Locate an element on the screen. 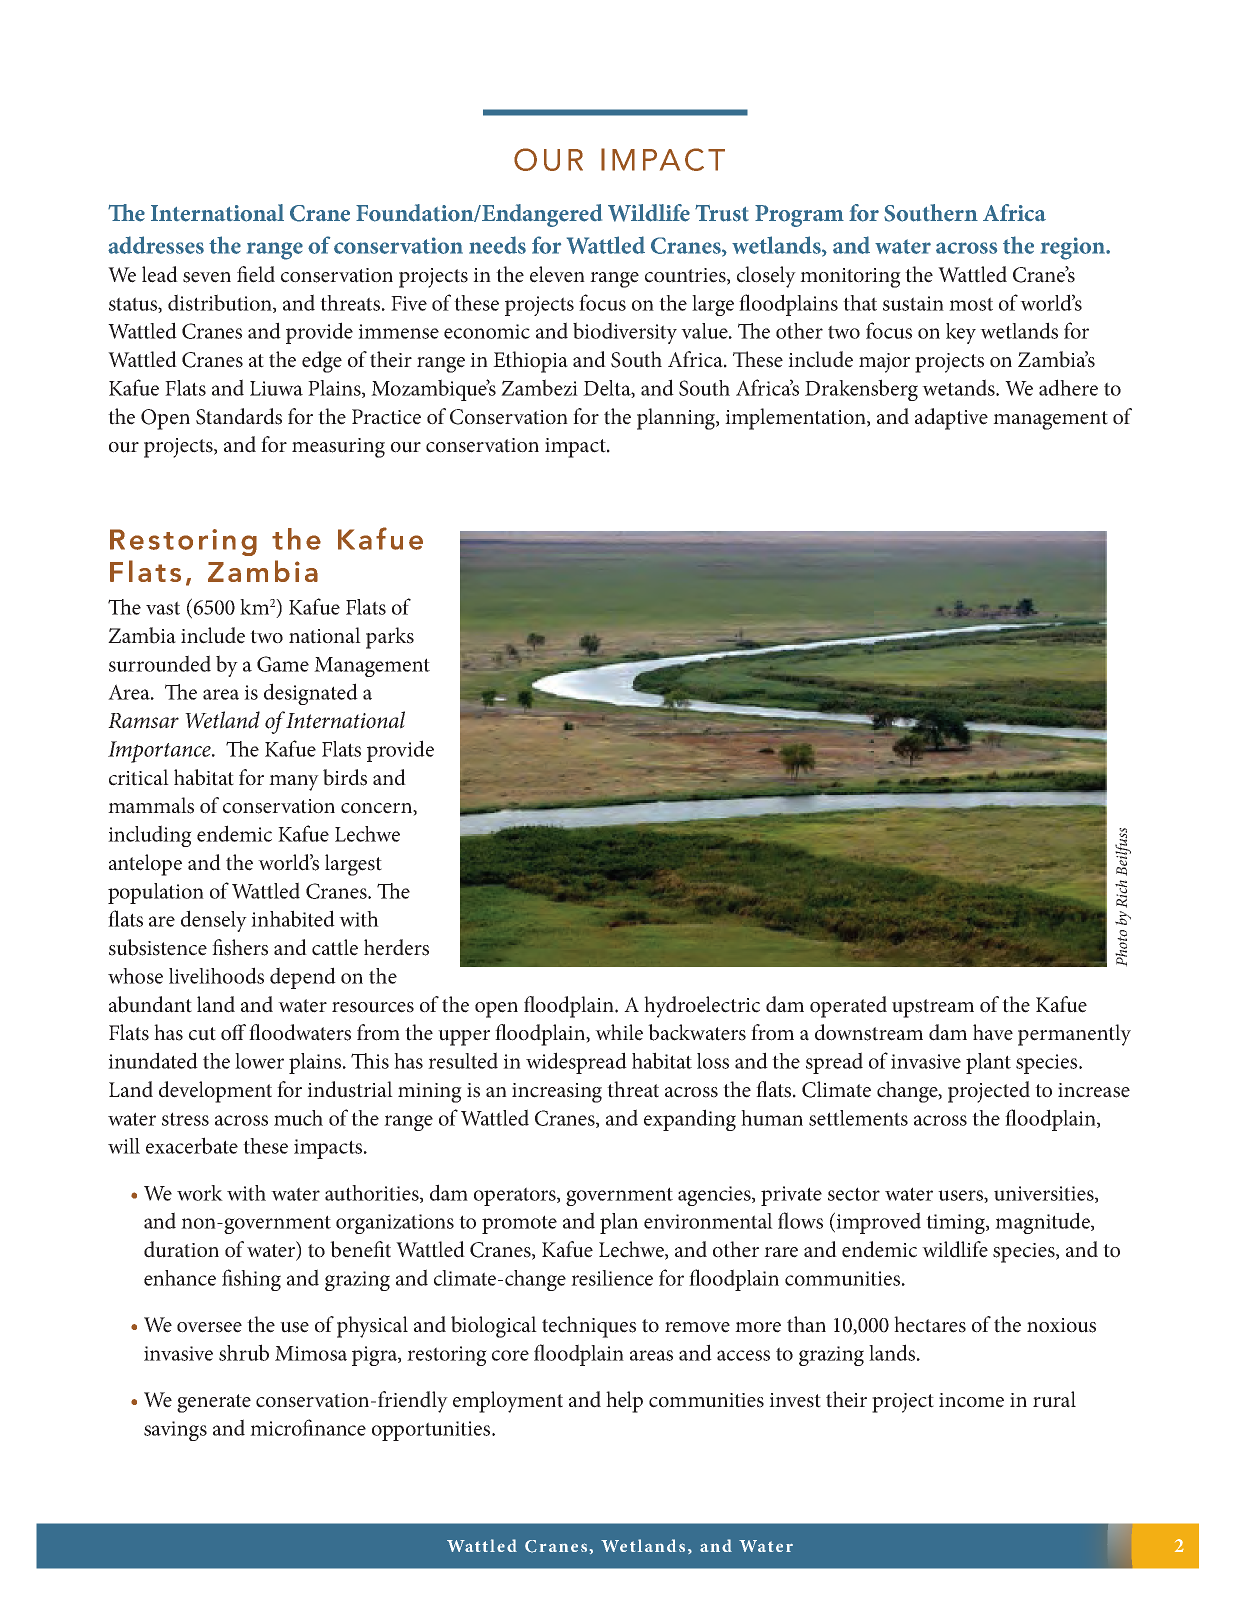 The width and height of the screenshot is (1240, 1605). help is located at coordinates (624, 1402).
